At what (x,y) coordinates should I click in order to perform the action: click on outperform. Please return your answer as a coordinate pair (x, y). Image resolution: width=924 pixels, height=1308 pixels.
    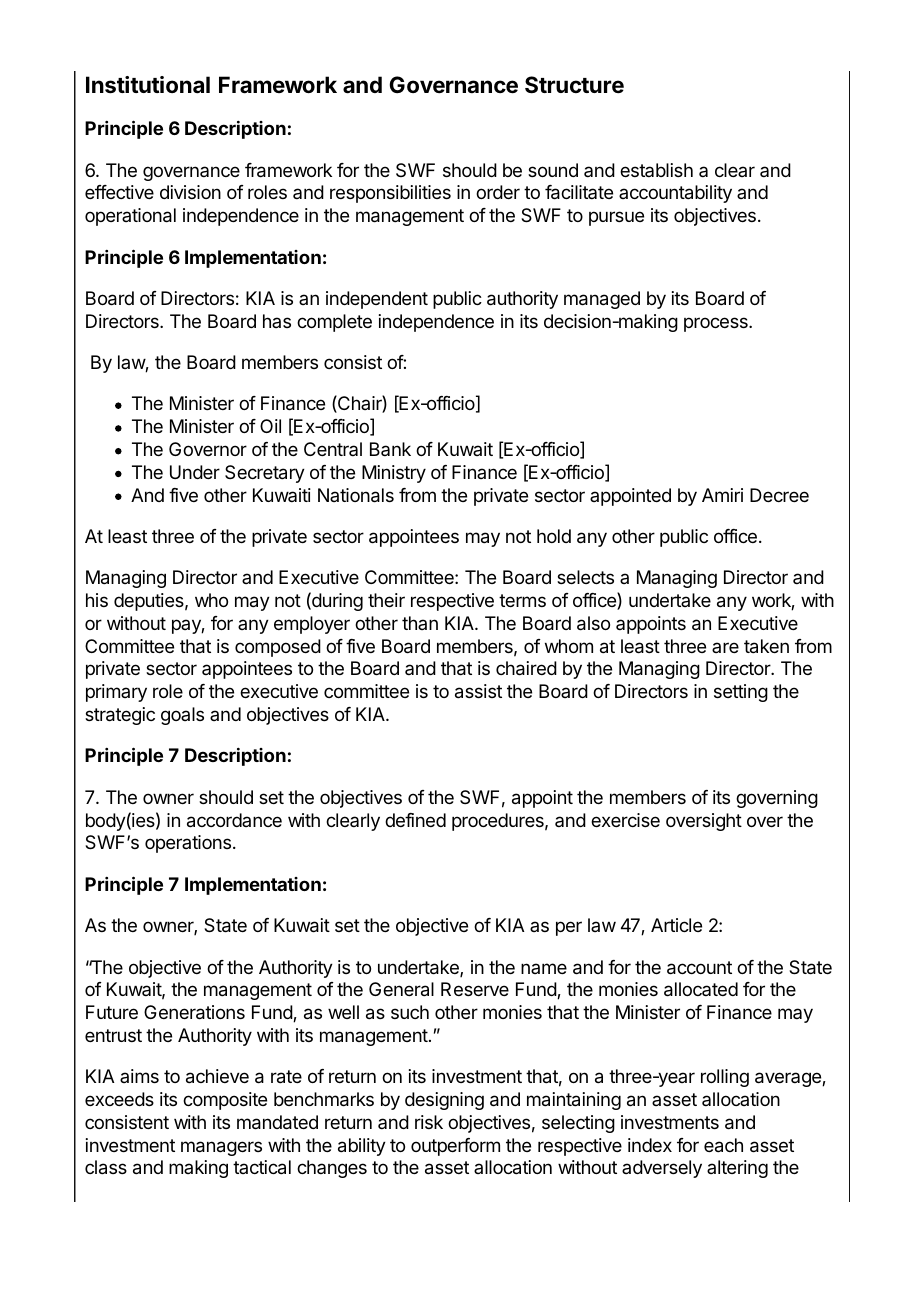
    Looking at the image, I should click on (455, 1147).
